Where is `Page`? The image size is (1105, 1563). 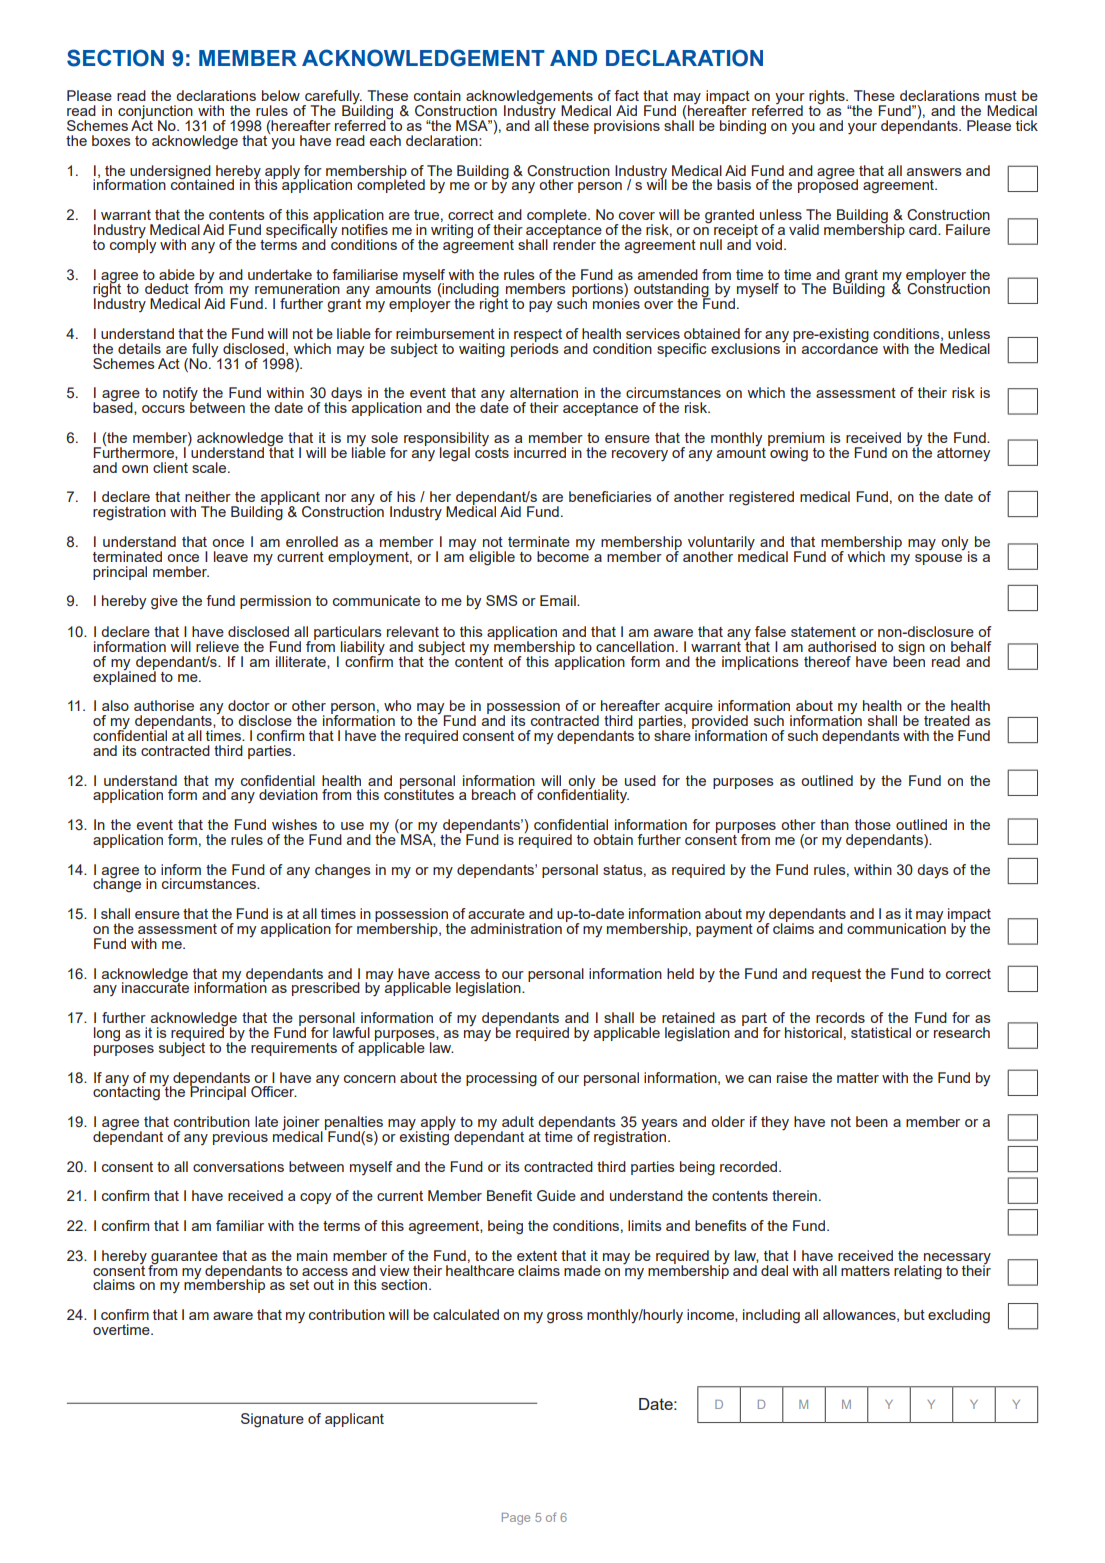 Page is located at coordinates (516, 1519).
